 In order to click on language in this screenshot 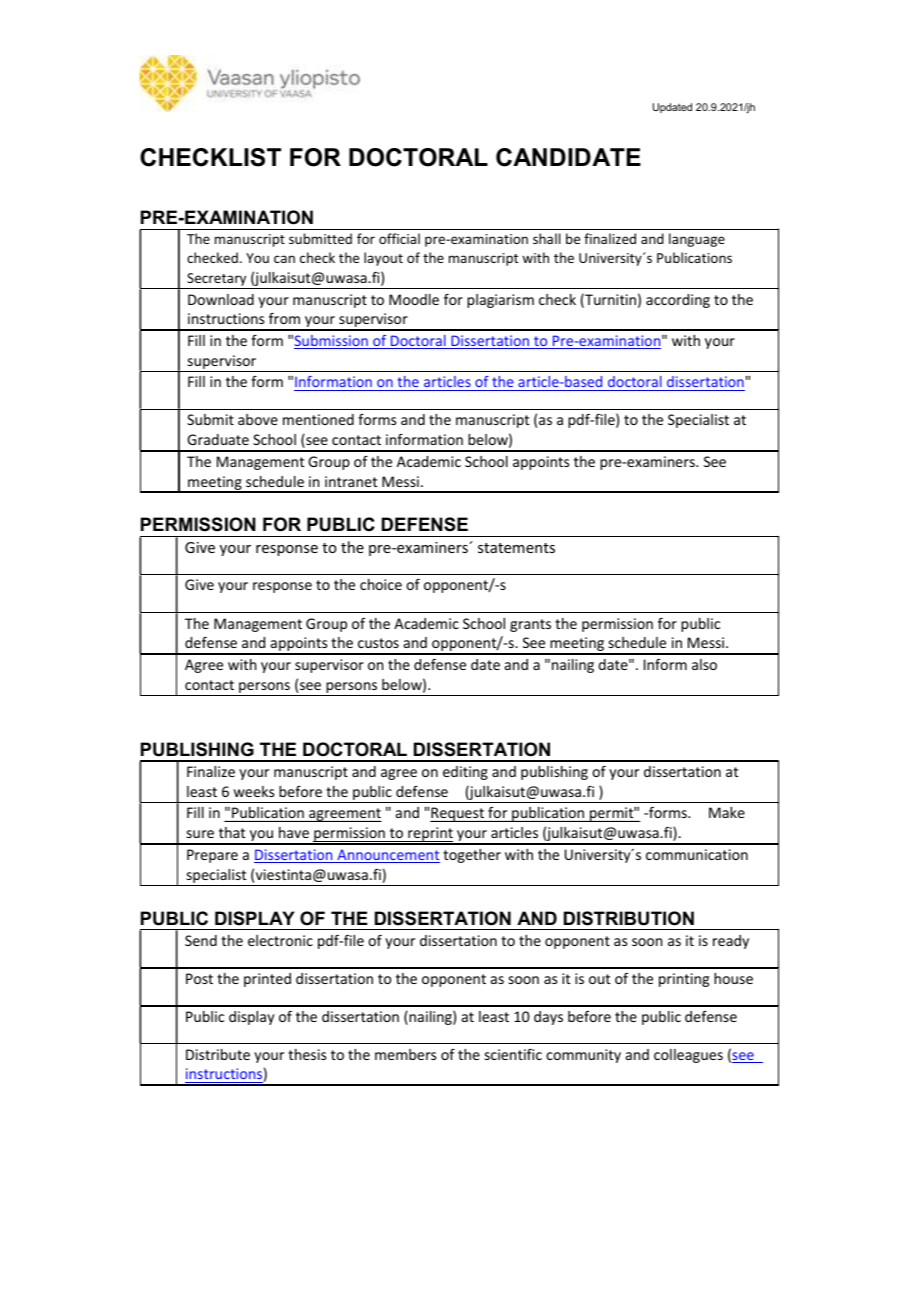, I will do `click(697, 240)`.
